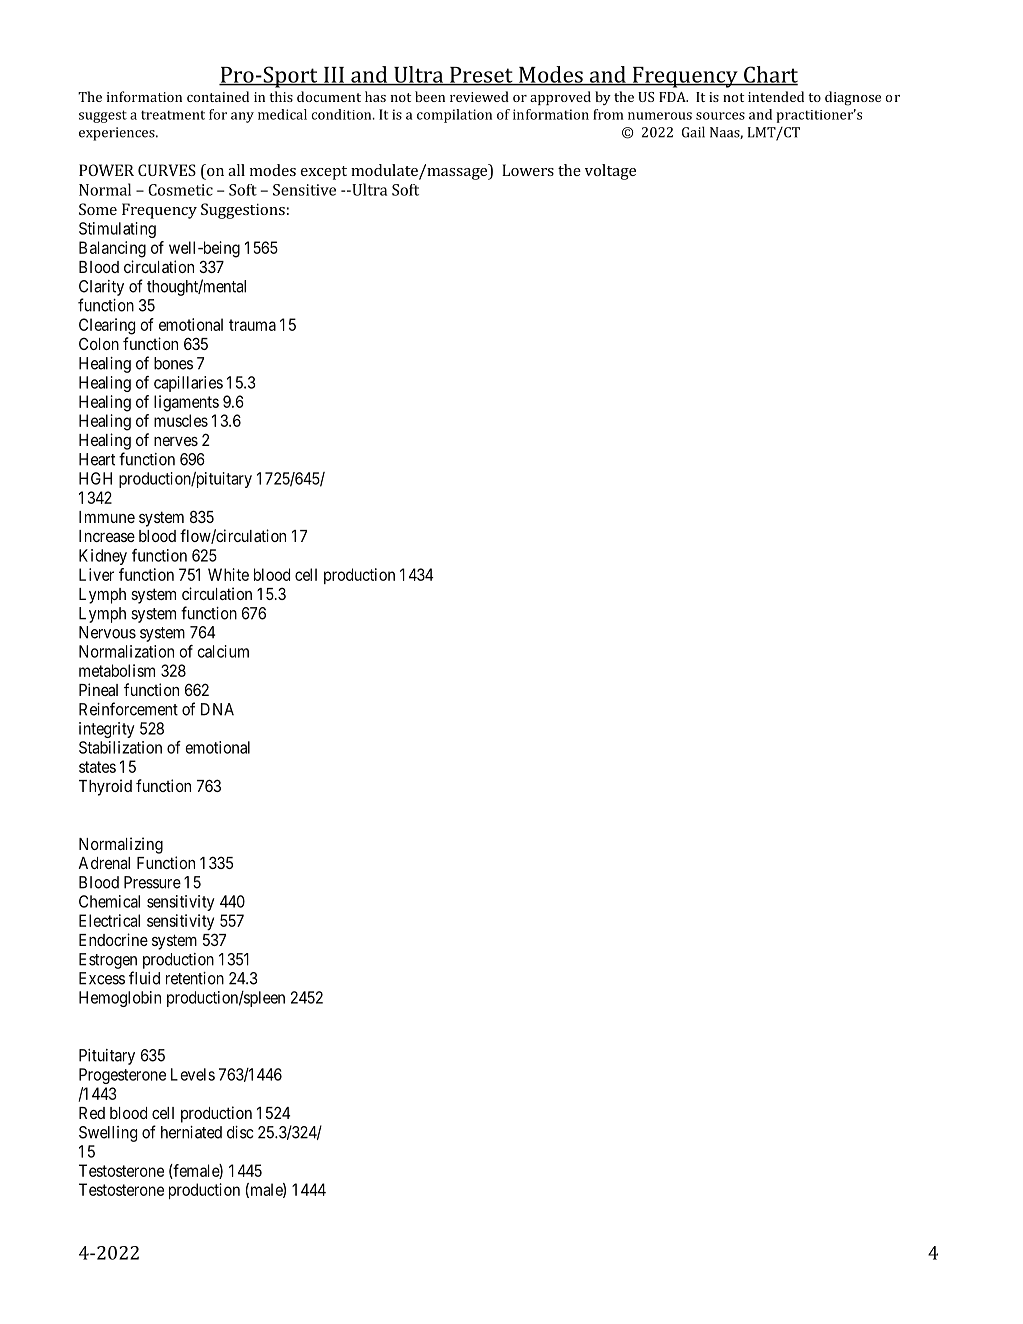  I want to click on reviewed, so click(479, 96).
